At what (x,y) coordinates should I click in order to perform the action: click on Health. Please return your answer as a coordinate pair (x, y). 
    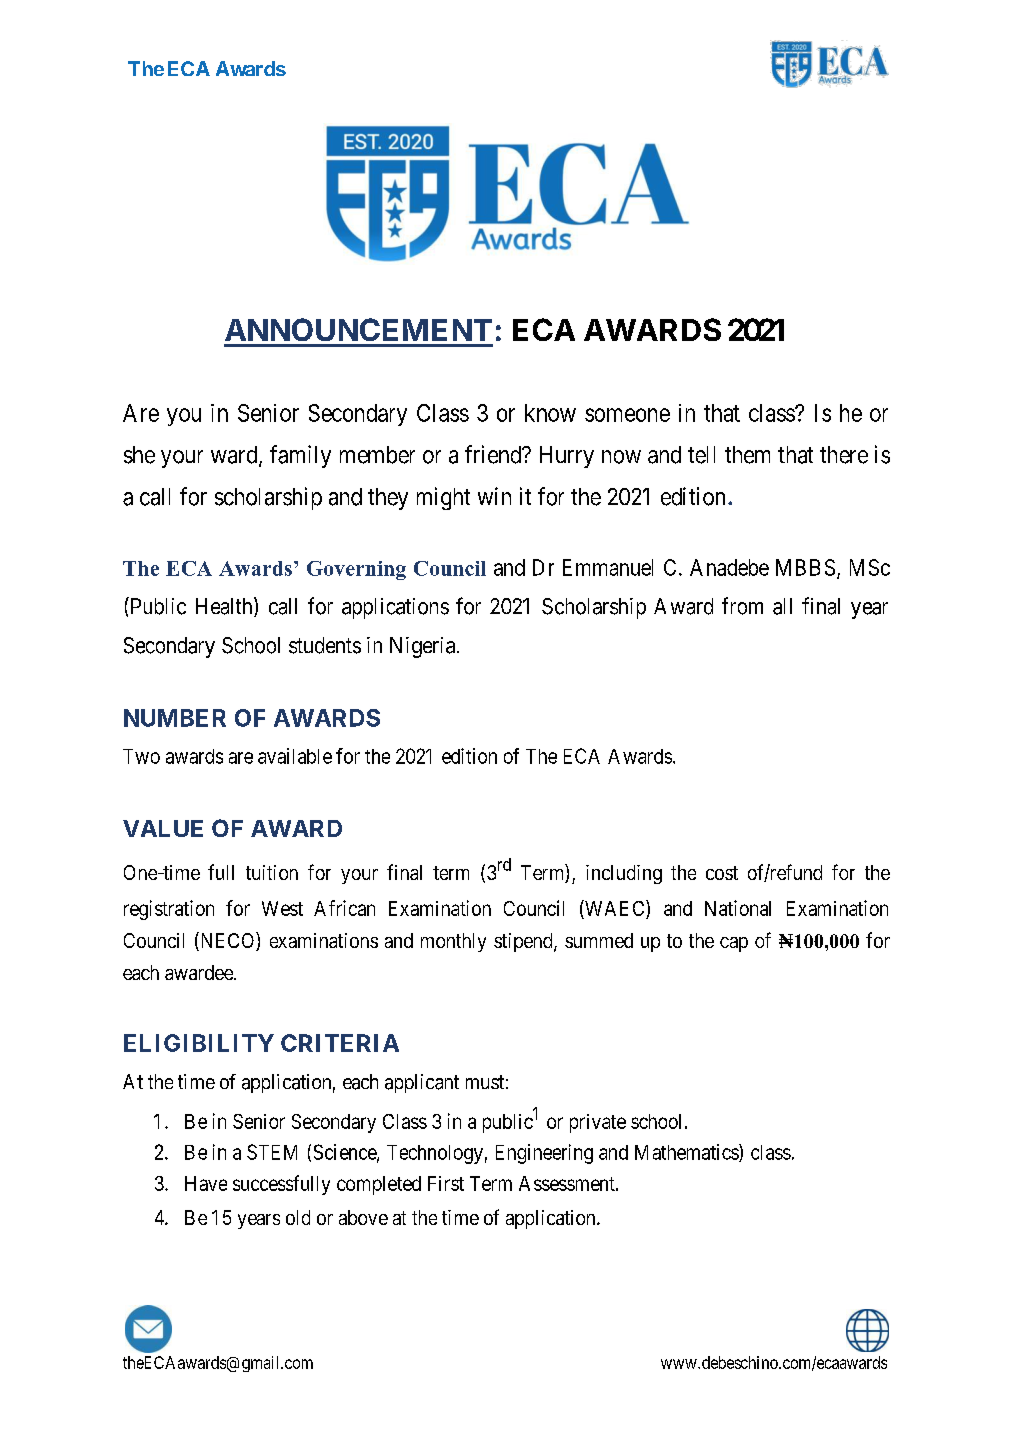
    Looking at the image, I should click on (225, 607).
